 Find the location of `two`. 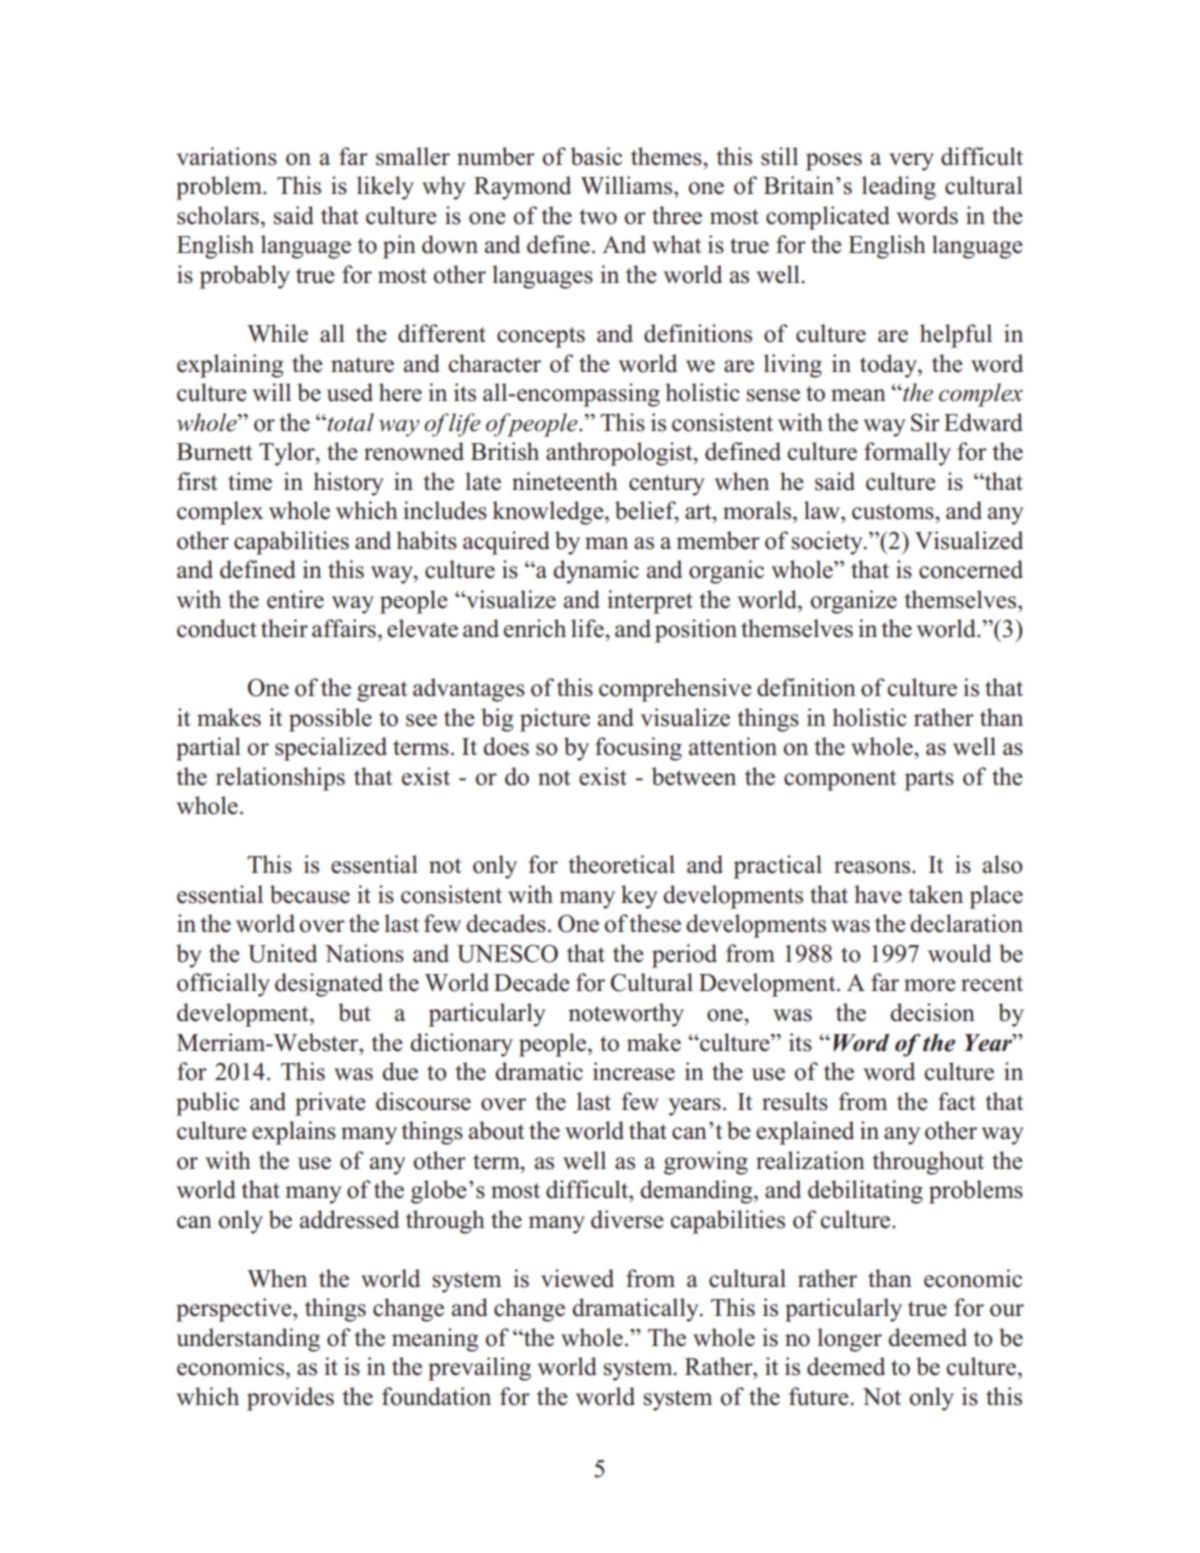

two is located at coordinates (598, 217).
